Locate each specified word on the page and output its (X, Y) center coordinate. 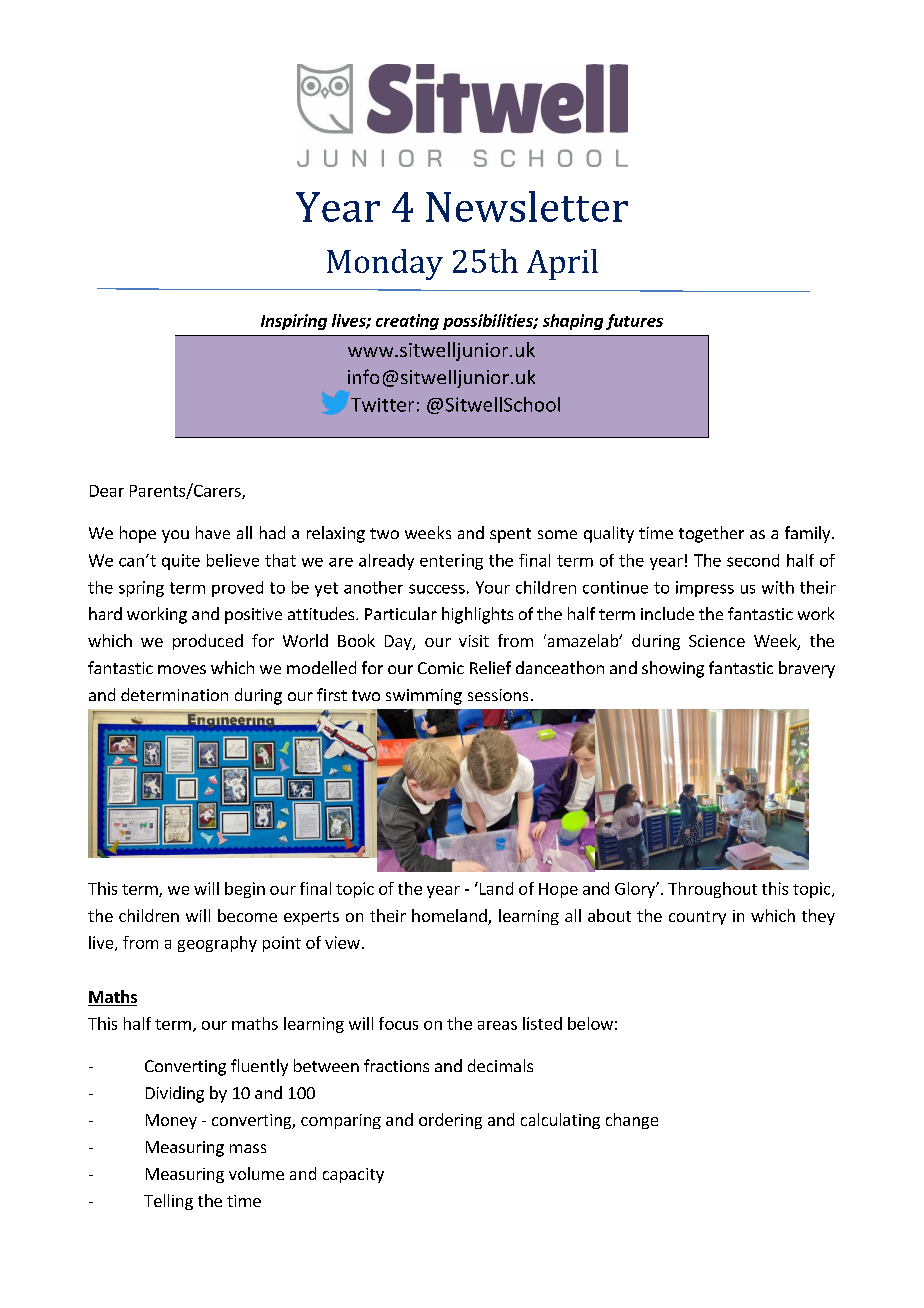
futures (634, 322)
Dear (107, 491)
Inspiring (294, 322)
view (342, 942)
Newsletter (527, 206)
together (711, 534)
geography (217, 944)
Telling (168, 1202)
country (697, 918)
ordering (450, 1121)
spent (510, 535)
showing (673, 669)
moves (182, 669)
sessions (498, 695)
